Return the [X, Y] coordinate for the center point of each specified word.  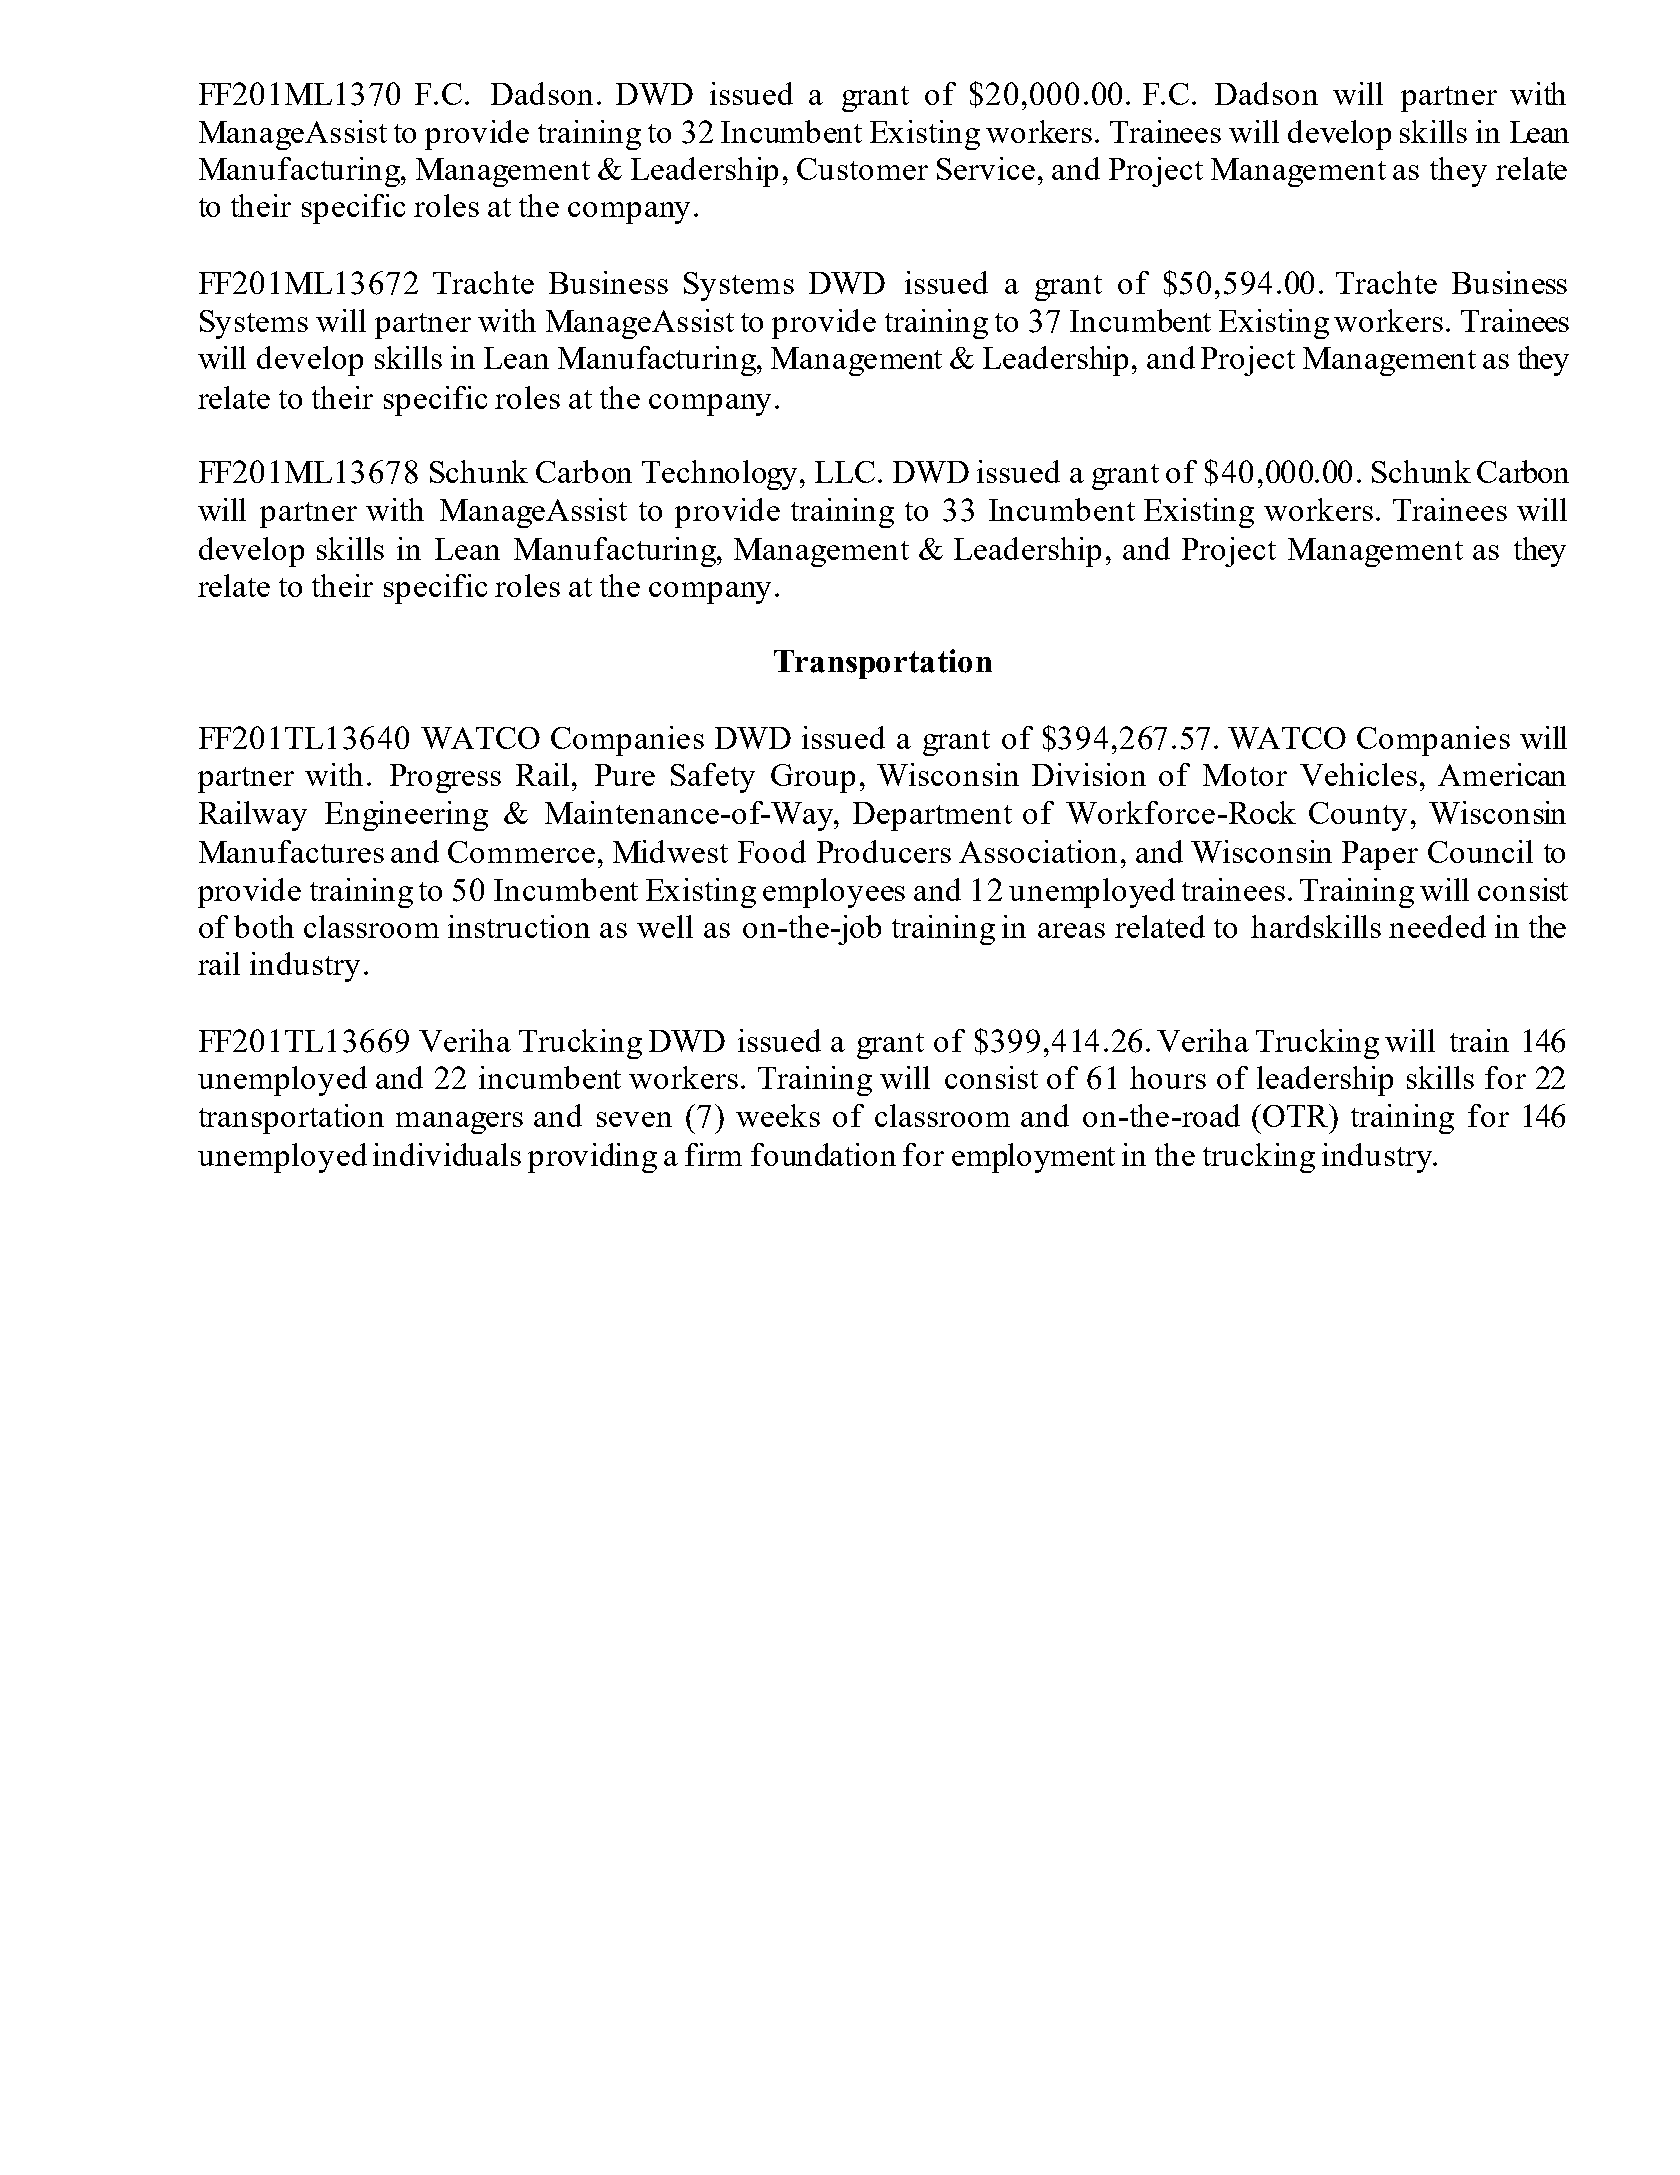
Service [986, 168]
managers [459, 1123]
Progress [445, 778]
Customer [862, 169]
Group [813, 778]
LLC [845, 472]
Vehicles [1358, 774]
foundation [823, 1154]
